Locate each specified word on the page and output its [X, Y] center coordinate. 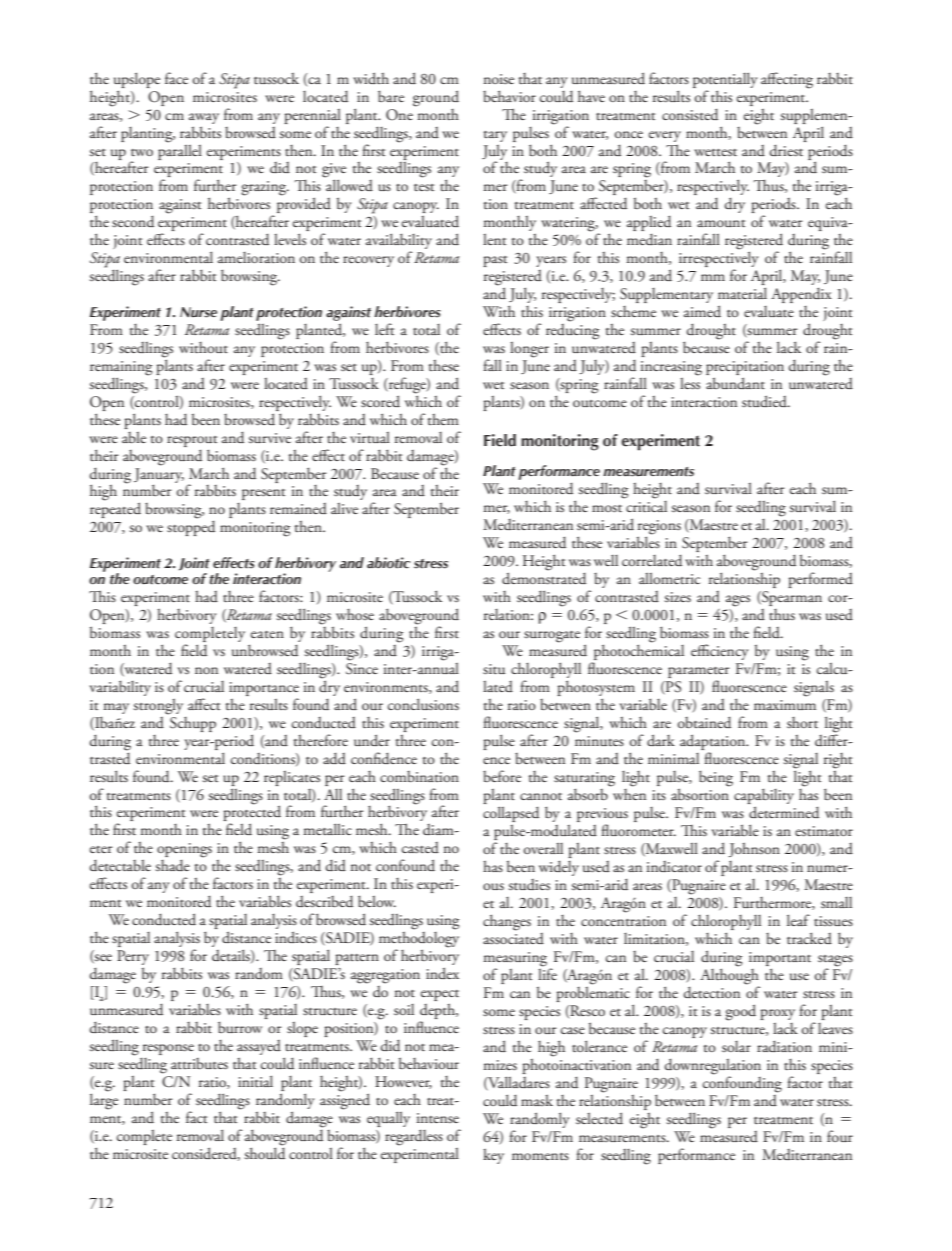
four [840, 1136]
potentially [725, 80]
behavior [509, 96]
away [204, 118]
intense [438, 1118]
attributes [199, 1063]
